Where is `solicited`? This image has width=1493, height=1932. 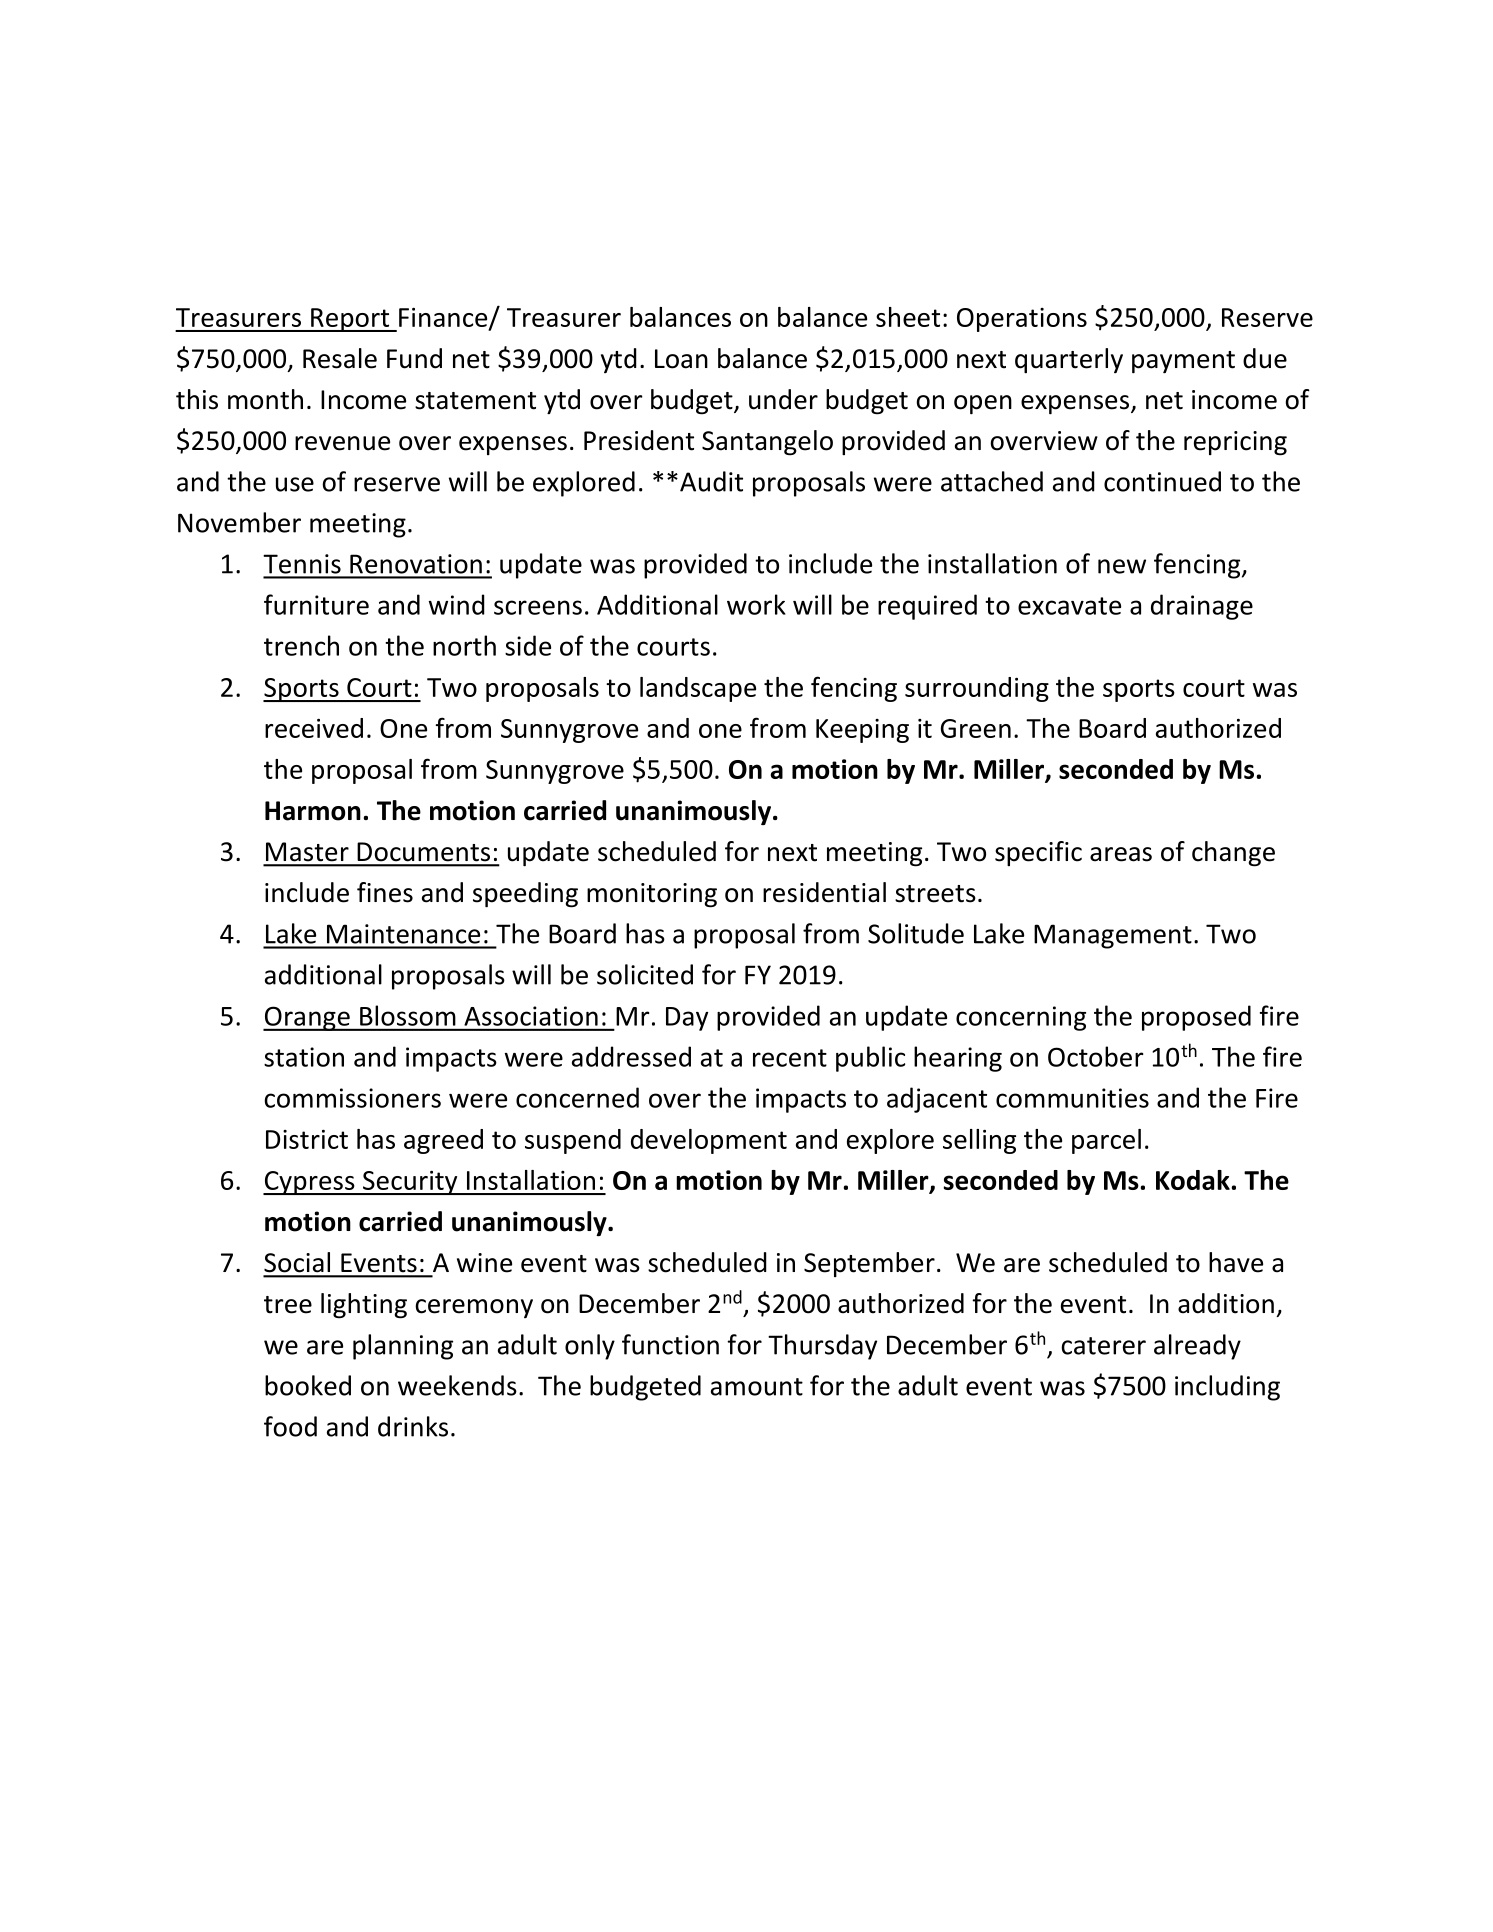 solicited is located at coordinates (645, 974).
